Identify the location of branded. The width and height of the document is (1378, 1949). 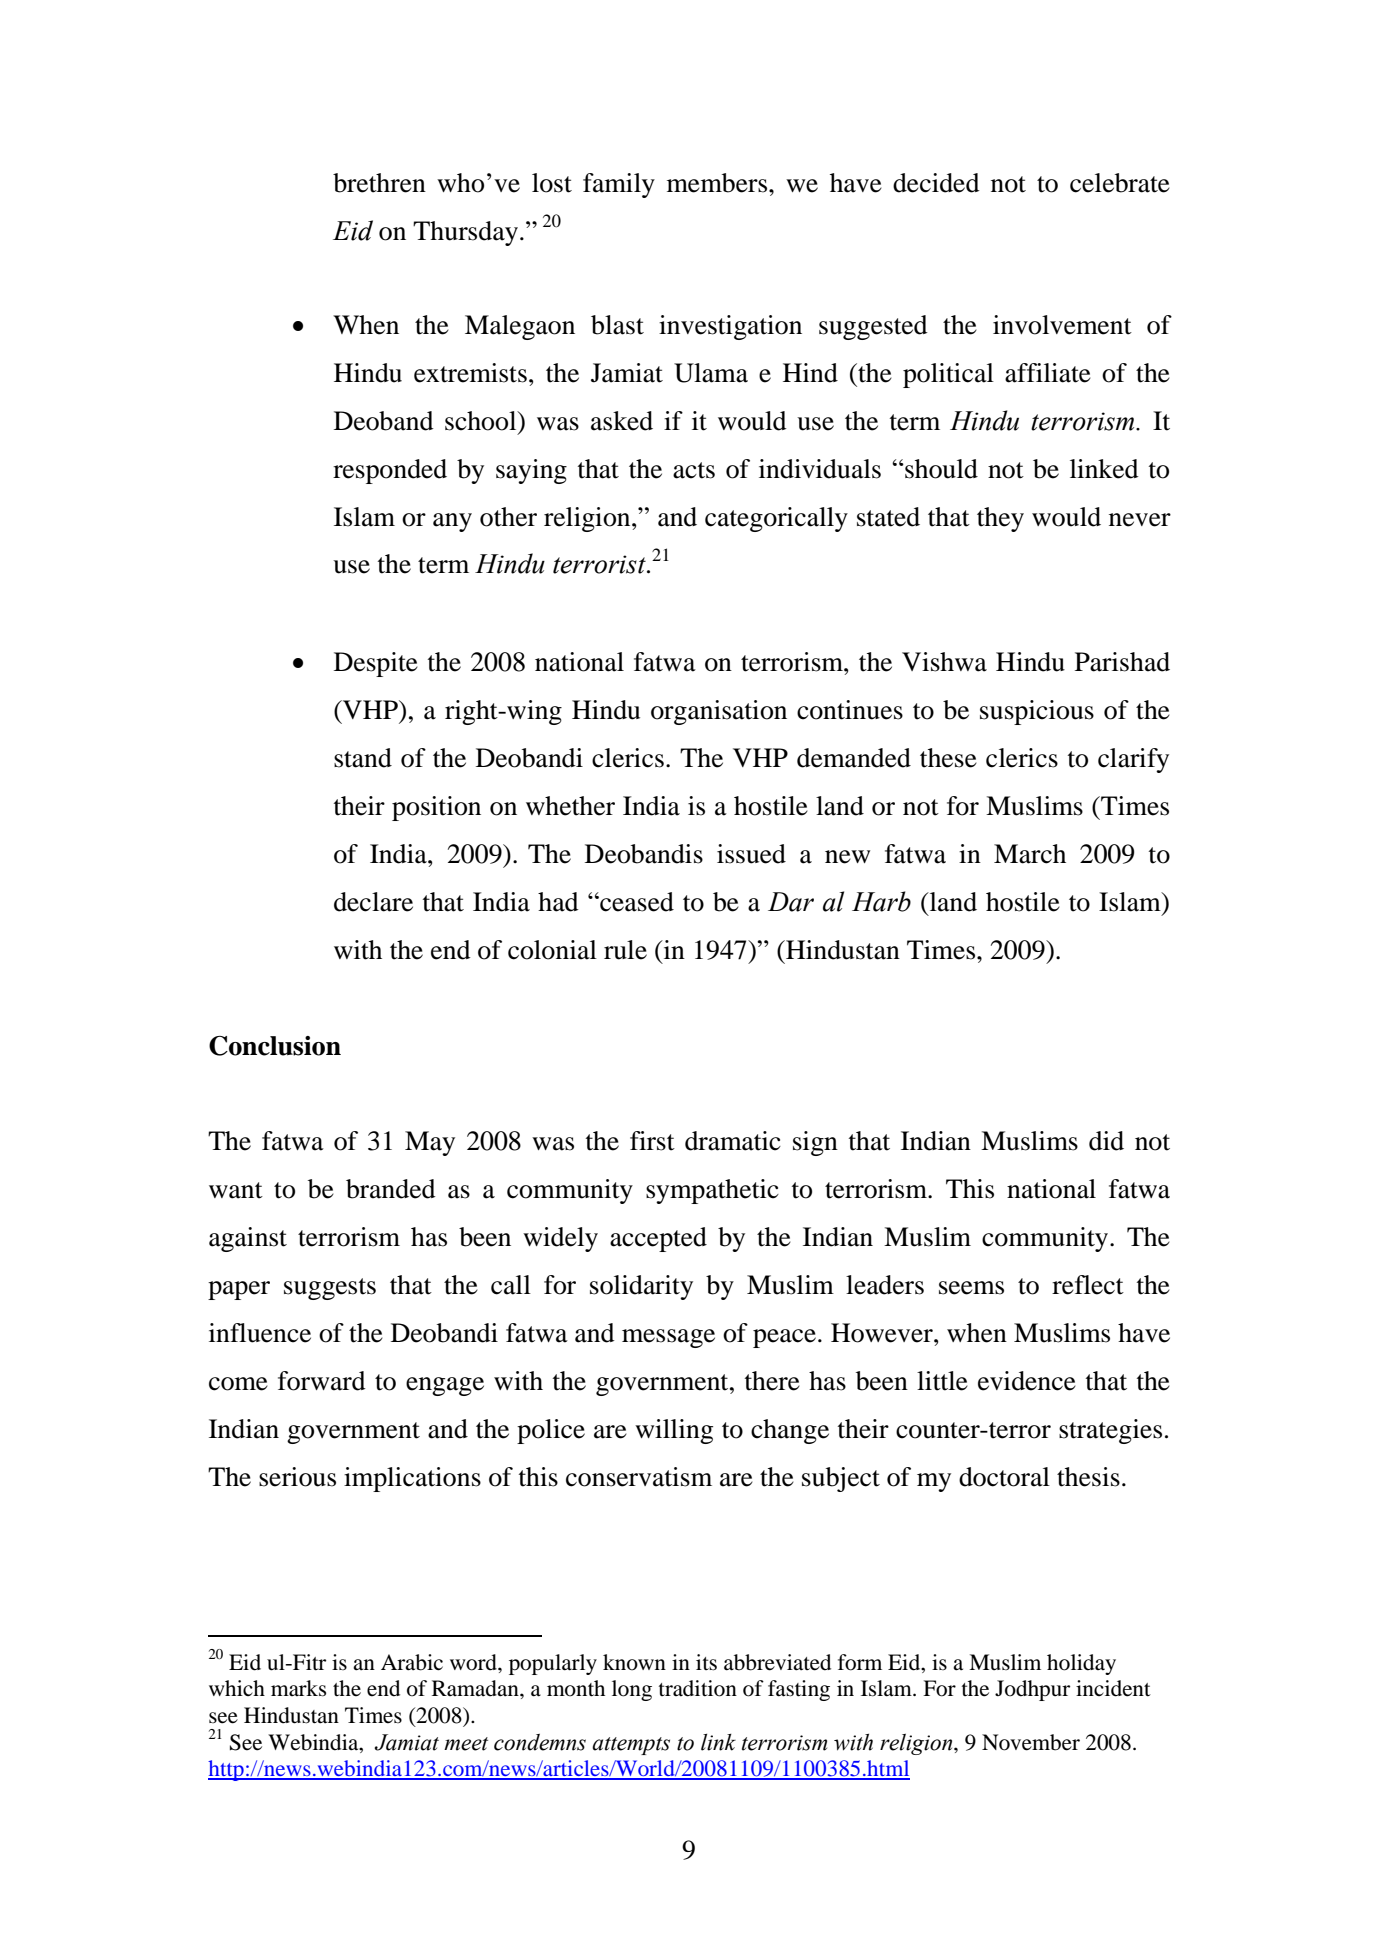
(391, 1189).
